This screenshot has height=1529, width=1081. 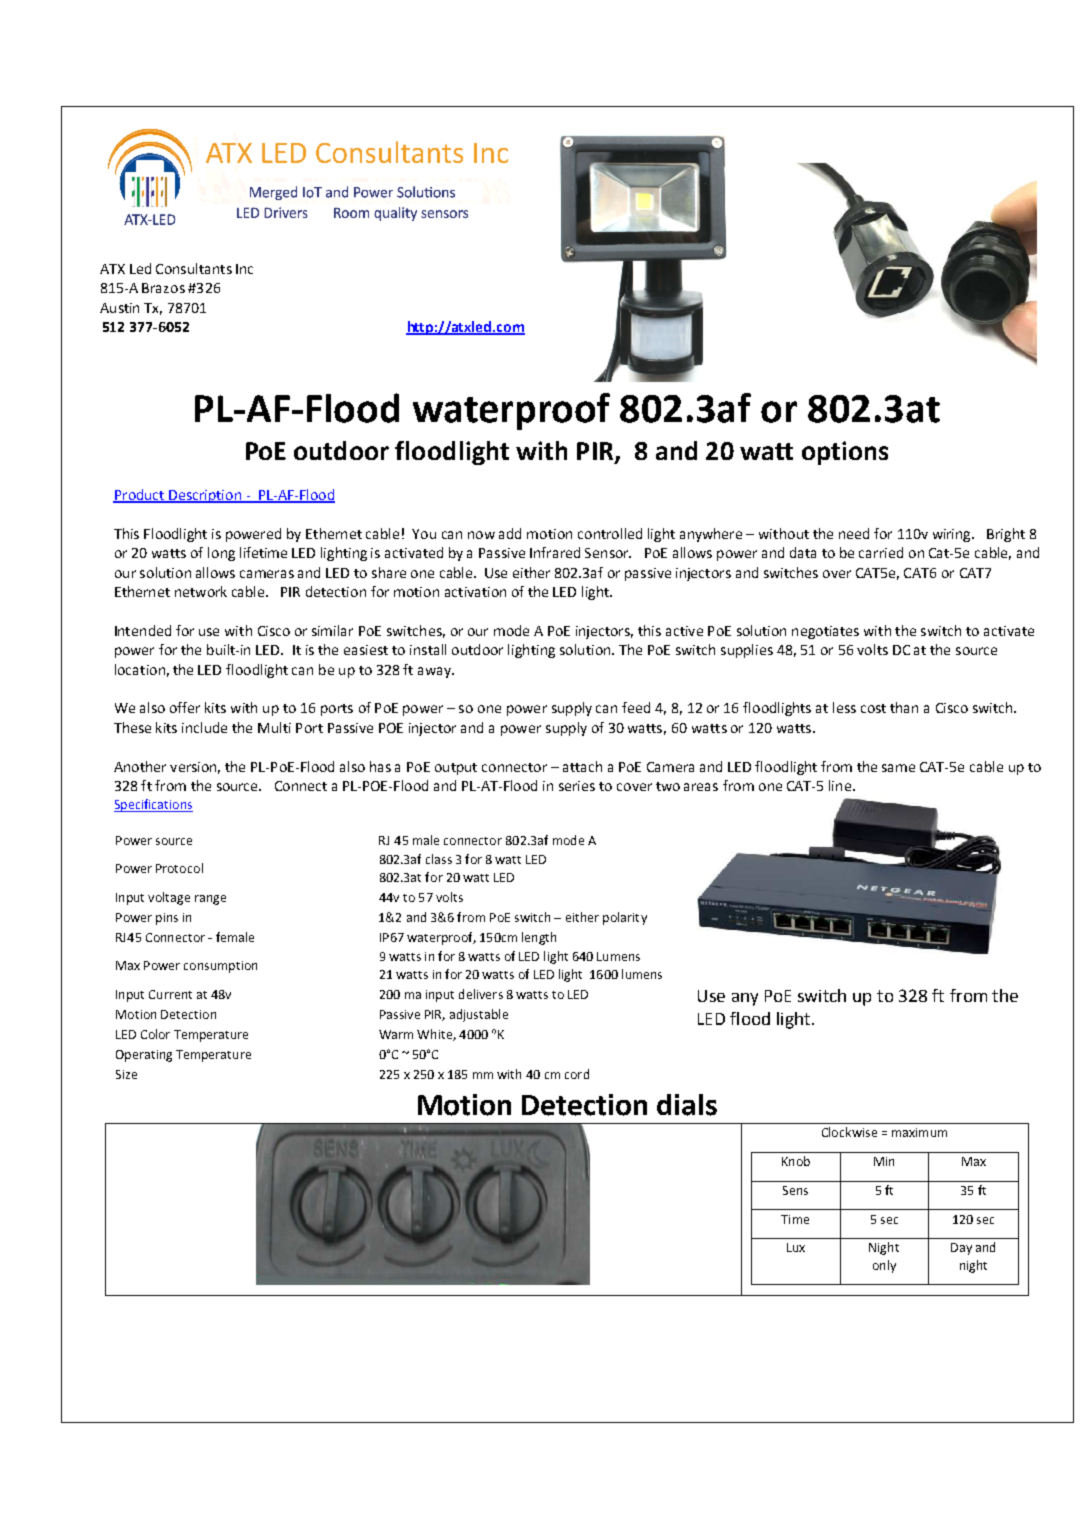 I want to click on Consultants, so click(x=194, y=268).
